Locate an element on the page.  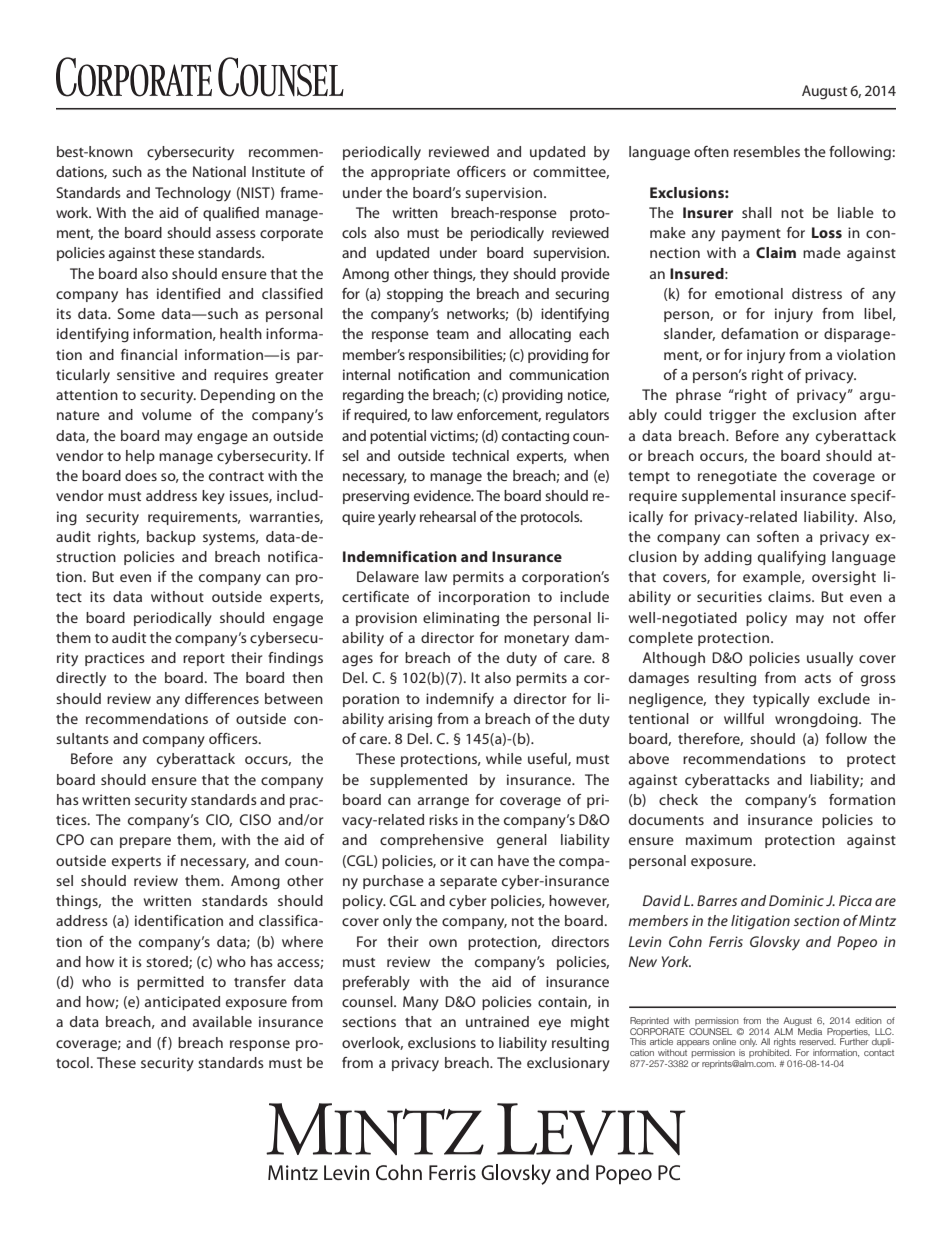
help is located at coordinates (140, 457).
